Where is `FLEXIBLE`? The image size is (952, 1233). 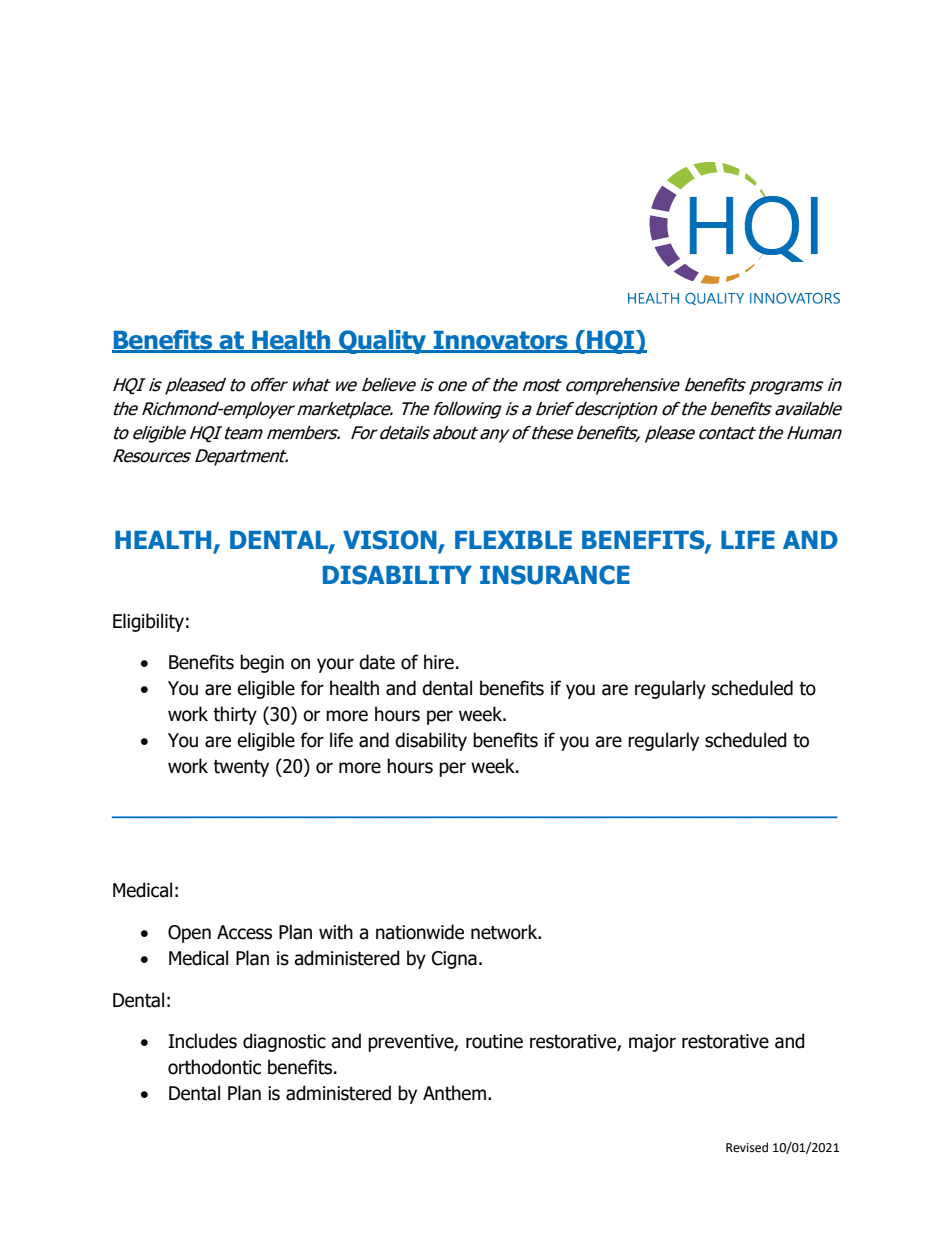 FLEXIBLE is located at coordinates (513, 540).
